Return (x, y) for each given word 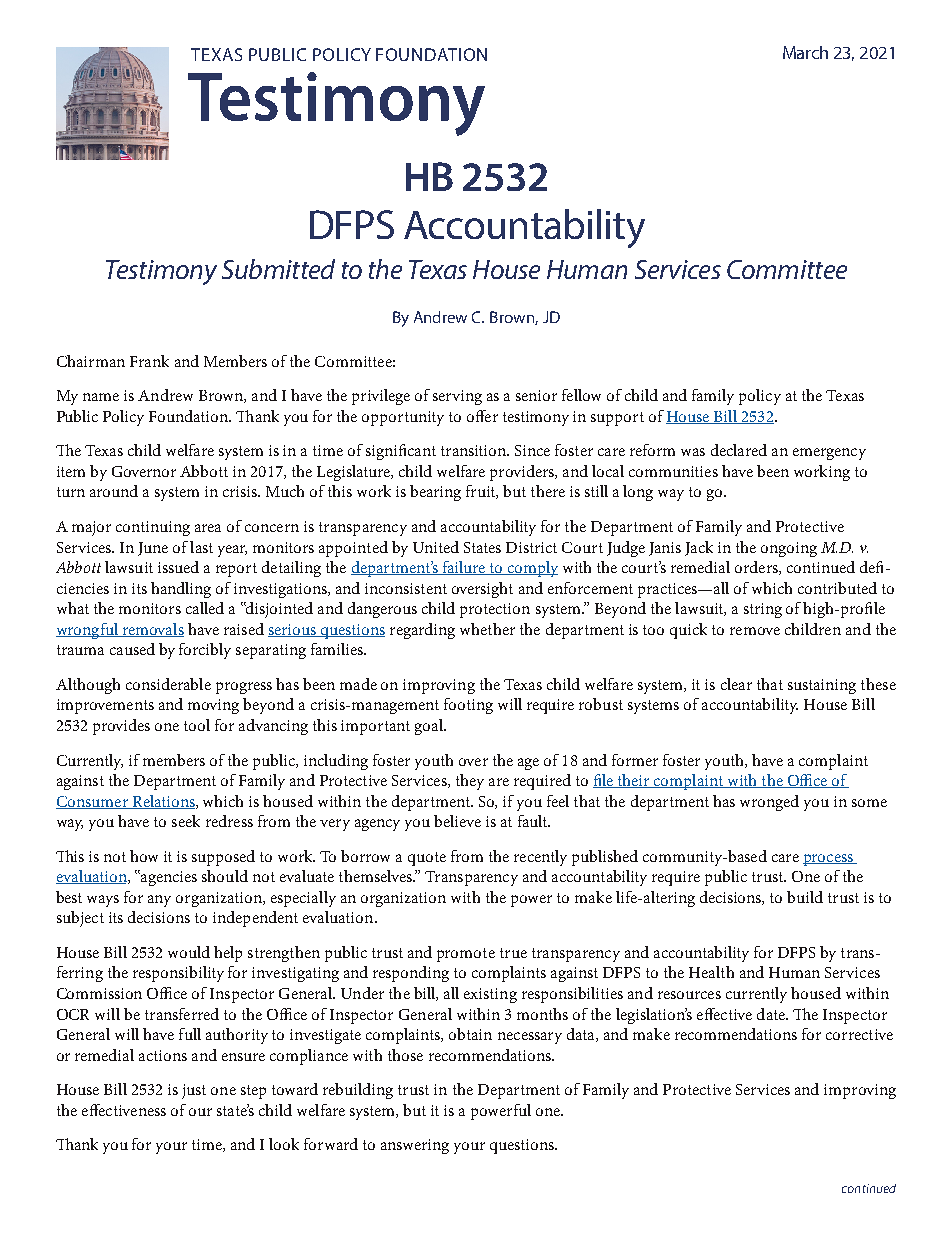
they (470, 782)
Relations (163, 802)
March (805, 52)
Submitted (278, 269)
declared (739, 450)
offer (482, 416)
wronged (769, 803)
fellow (581, 395)
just (194, 1091)
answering (415, 1146)
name (101, 397)
